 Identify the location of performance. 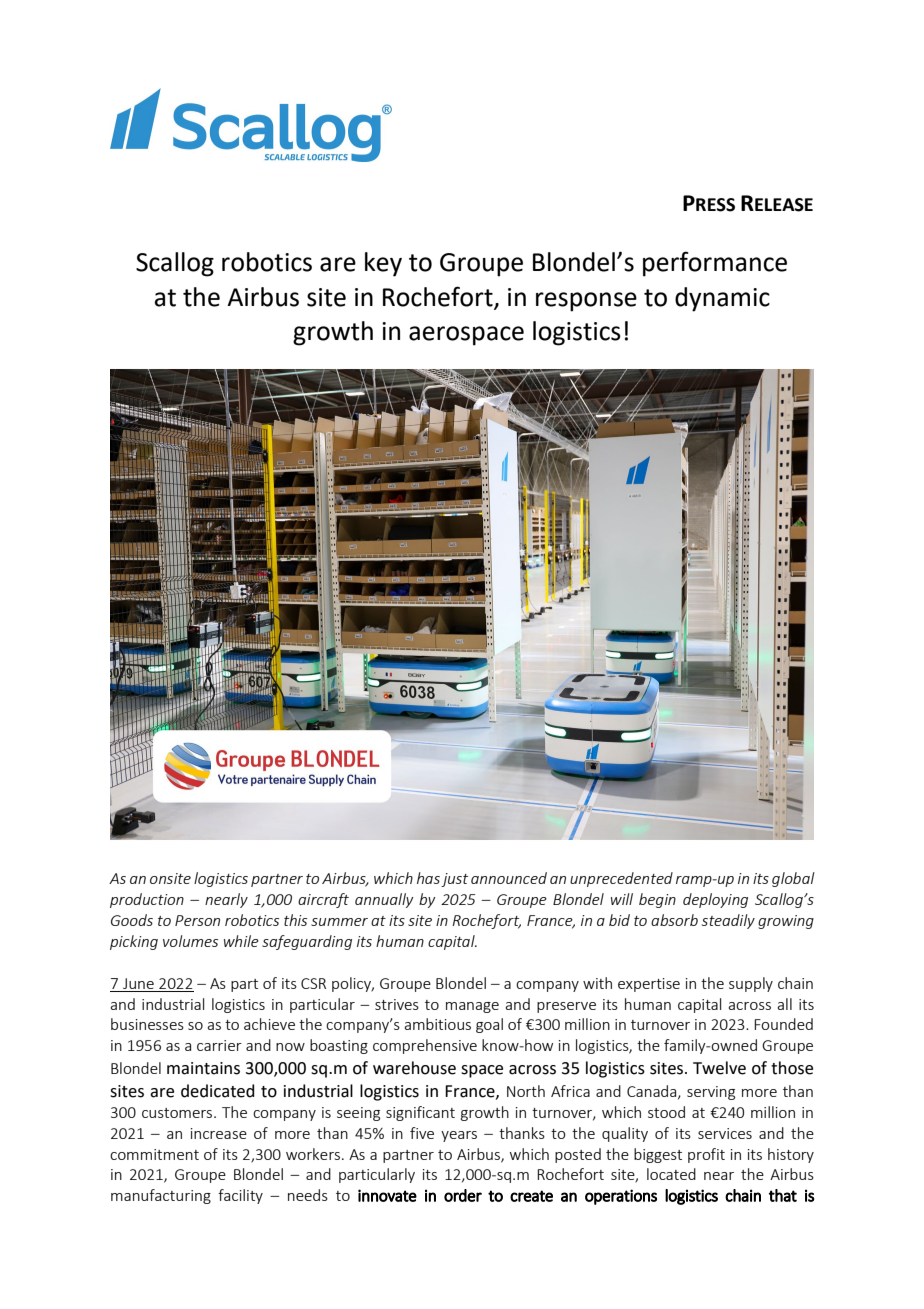
(715, 264).
